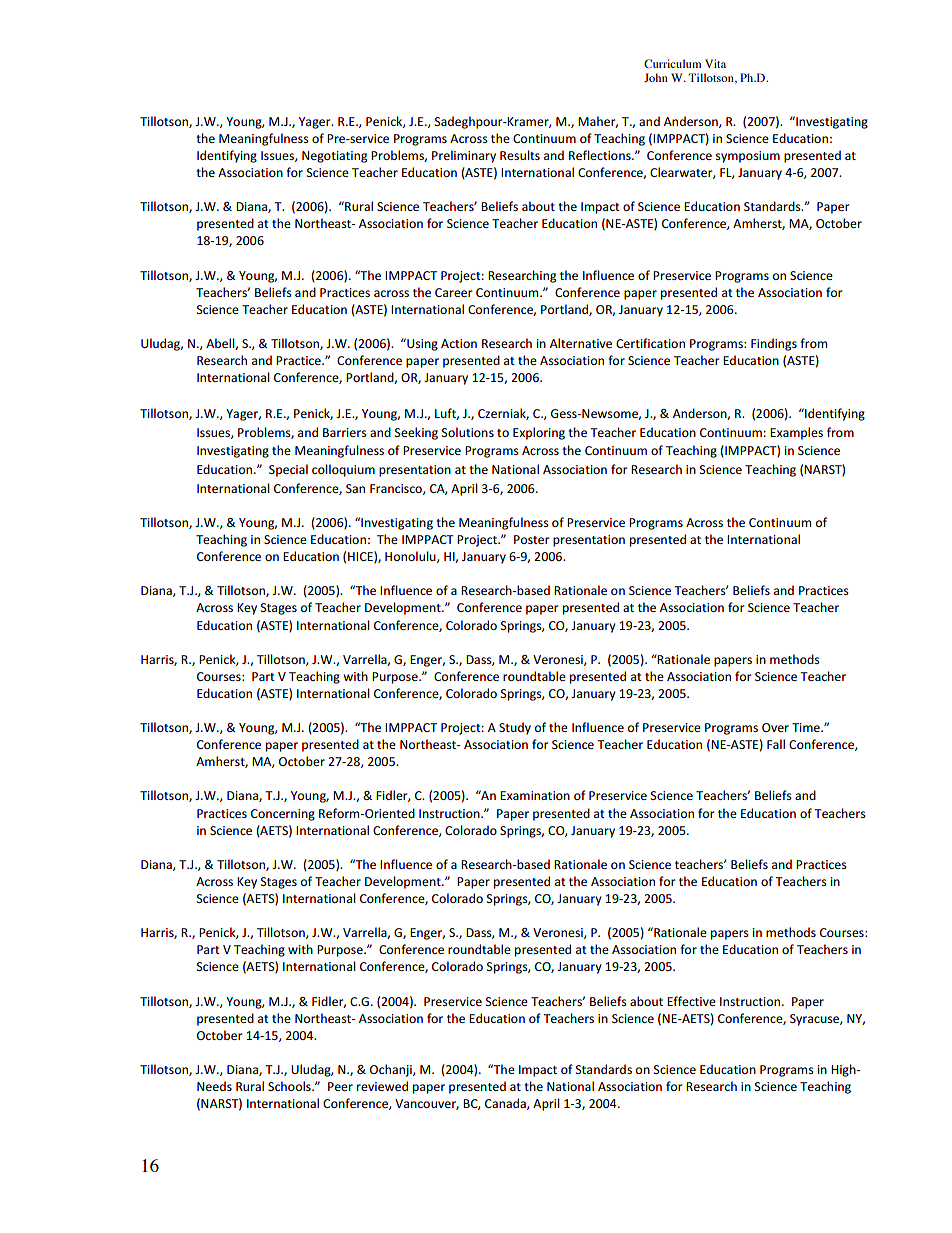 Image resolution: width=952 pixels, height=1233 pixels. Describe the element at coordinates (691, 1001) in the screenshot. I see `Effective` at that location.
